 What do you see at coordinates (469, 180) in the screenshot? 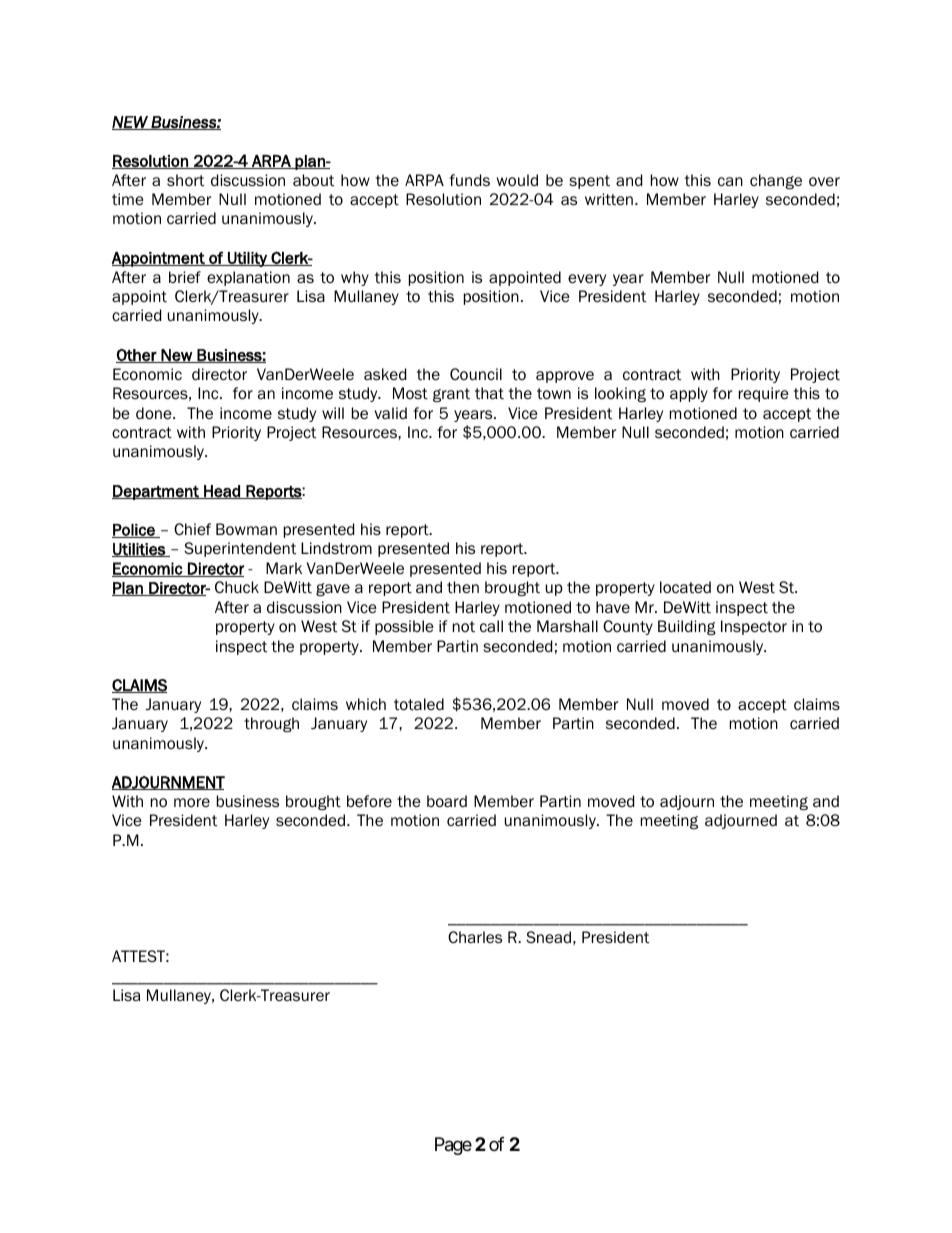
I see `funds` at bounding box center [469, 180].
